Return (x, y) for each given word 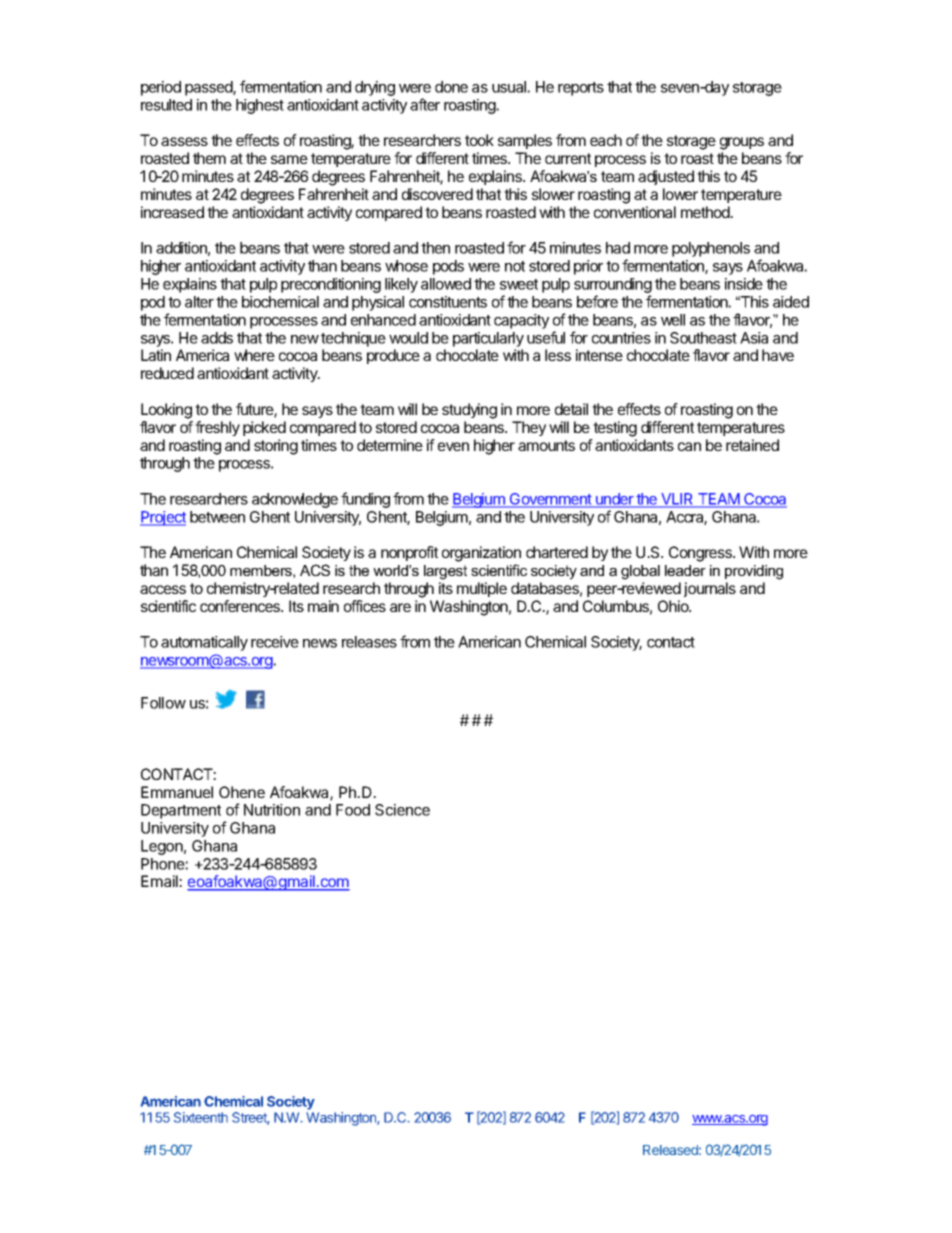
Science (402, 810)
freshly (217, 428)
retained (752, 445)
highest (260, 106)
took (479, 140)
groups (742, 143)
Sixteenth (201, 1117)
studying (469, 411)
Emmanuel (177, 792)
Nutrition (272, 810)
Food (353, 810)
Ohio (674, 606)
